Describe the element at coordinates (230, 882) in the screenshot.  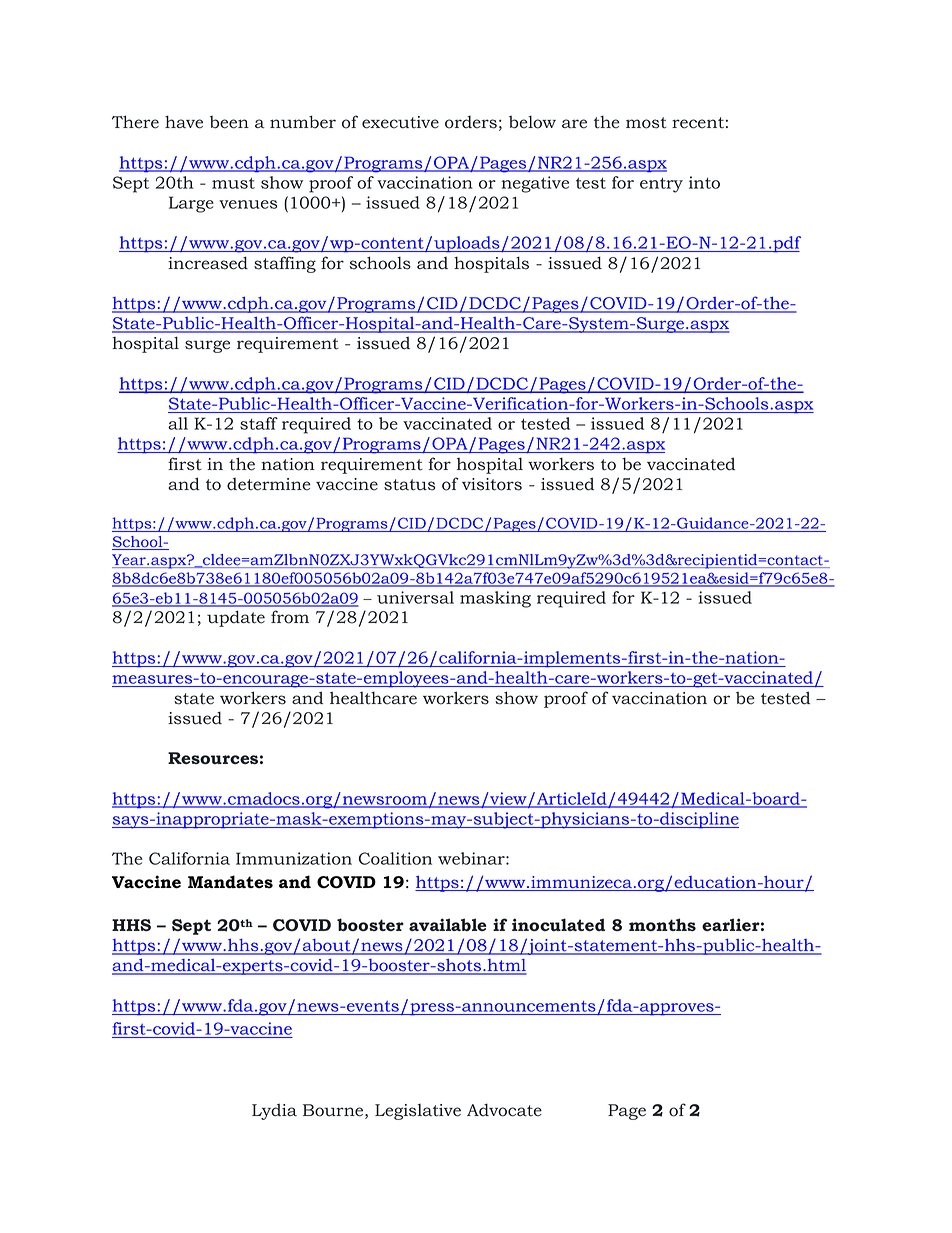
I see `Mandates` at that location.
